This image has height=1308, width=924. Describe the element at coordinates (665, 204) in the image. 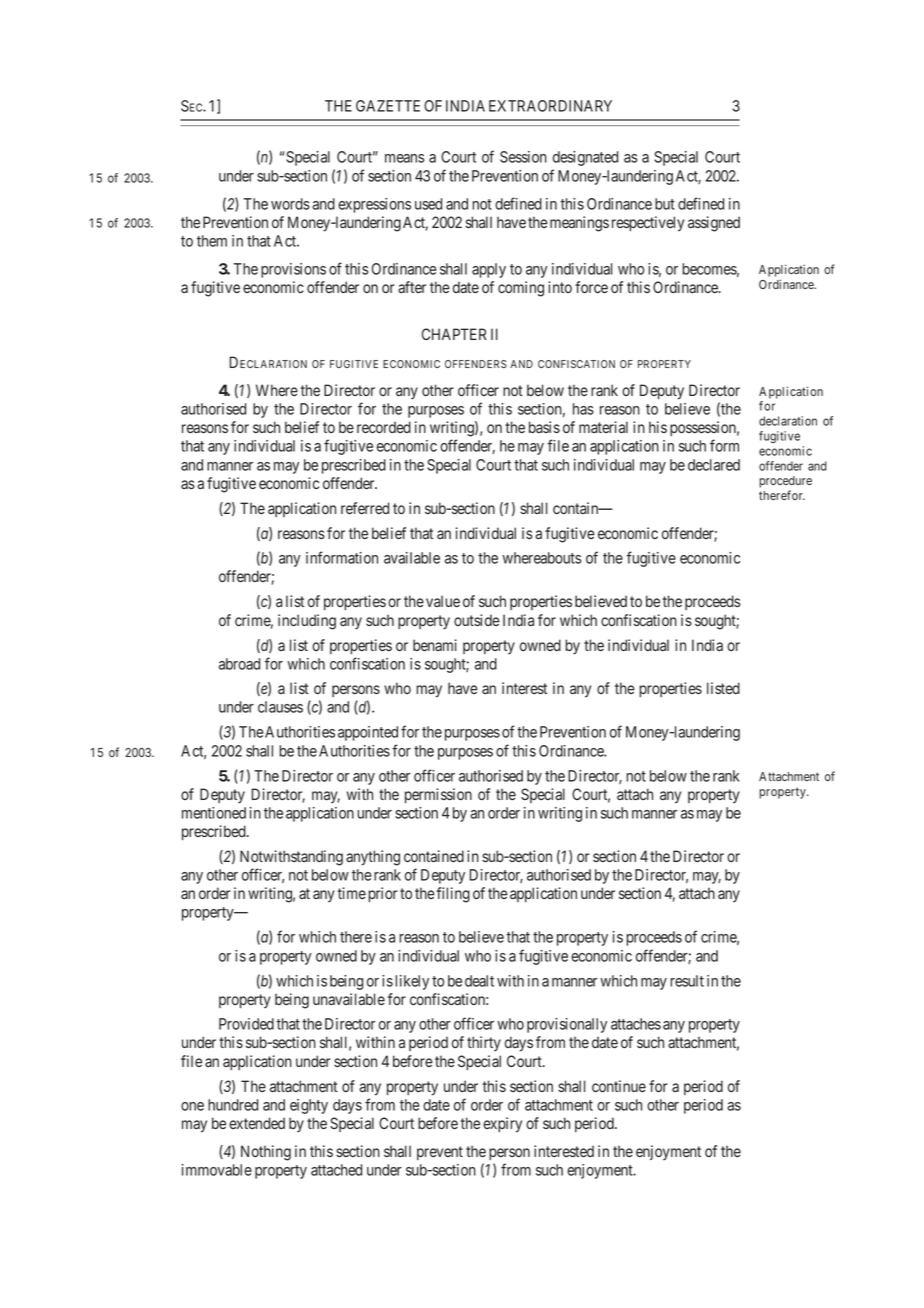

I see `but` at that location.
